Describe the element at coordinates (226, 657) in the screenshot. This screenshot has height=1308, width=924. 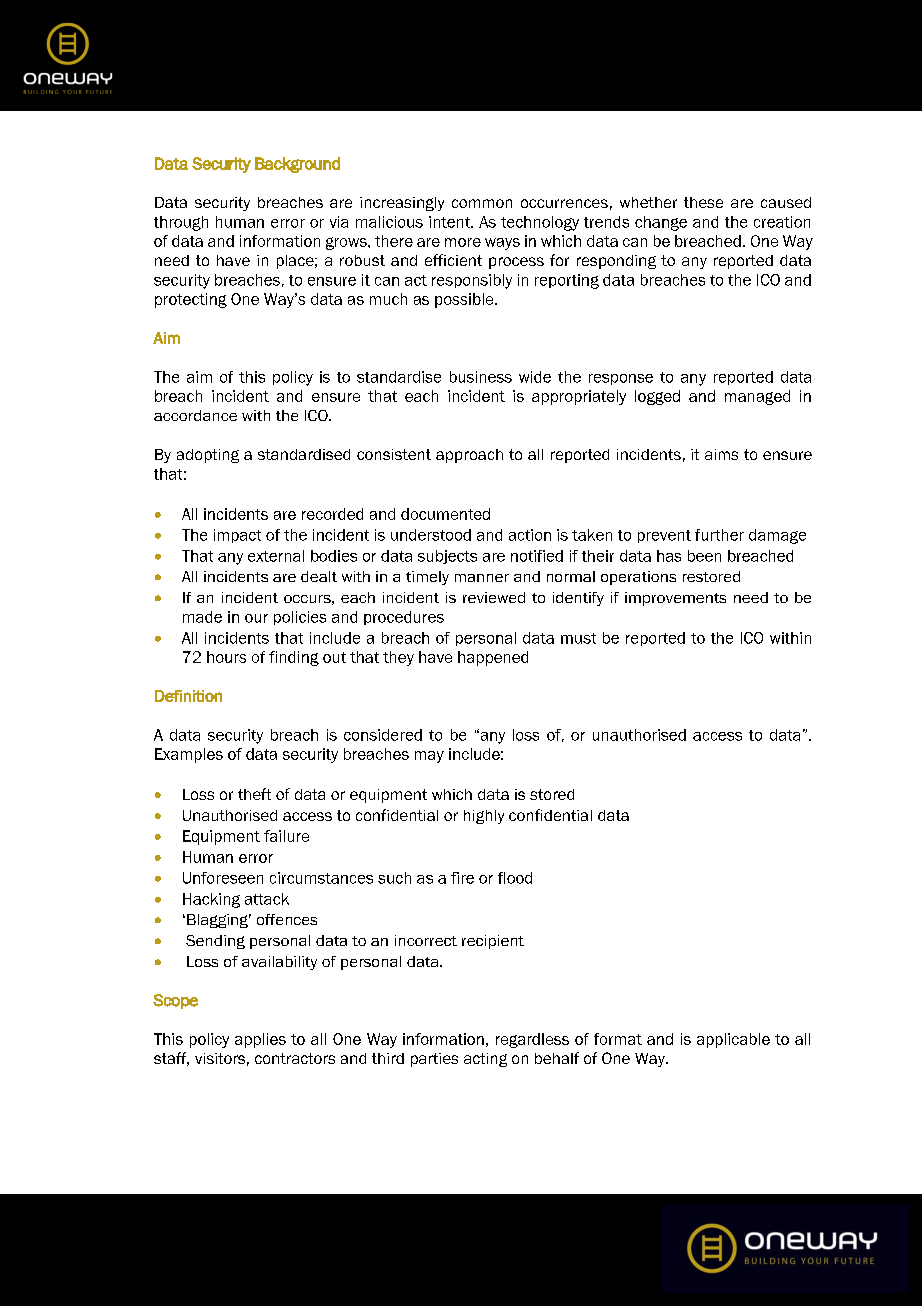
I see `hours` at that location.
